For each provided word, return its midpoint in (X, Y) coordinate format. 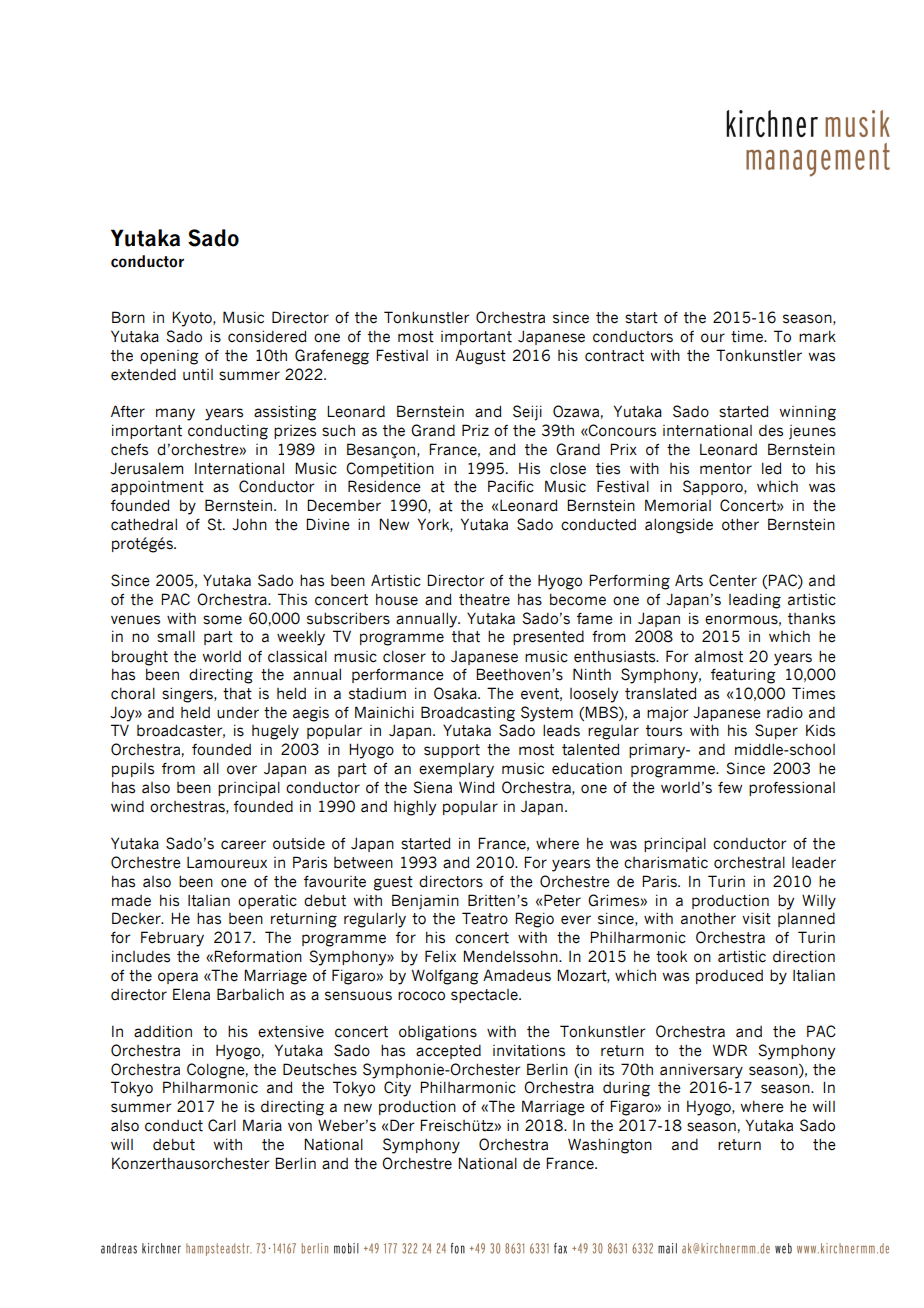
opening (169, 357)
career (243, 845)
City (397, 1089)
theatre (484, 599)
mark (817, 336)
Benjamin (425, 902)
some (222, 620)
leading (755, 601)
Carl (222, 1125)
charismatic (666, 863)
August (480, 357)
